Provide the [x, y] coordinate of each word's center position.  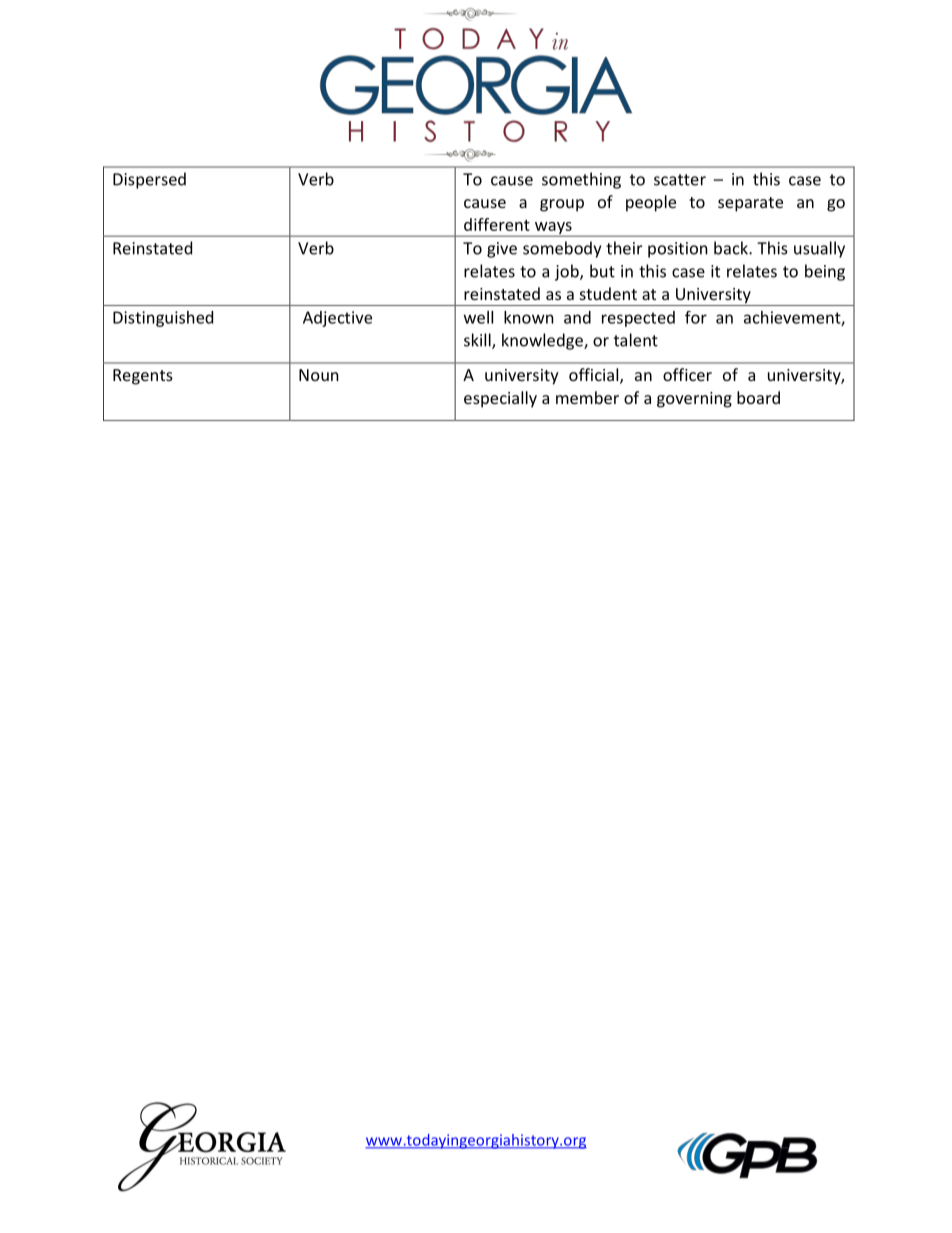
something [581, 180]
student [608, 293]
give [502, 250]
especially [500, 399]
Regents [143, 377]
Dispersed [149, 180]
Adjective [337, 319]
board [758, 397]
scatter [680, 180]
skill [478, 341]
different [497, 224]
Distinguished [163, 319]
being [825, 272]
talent [636, 340]
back [732, 248]
